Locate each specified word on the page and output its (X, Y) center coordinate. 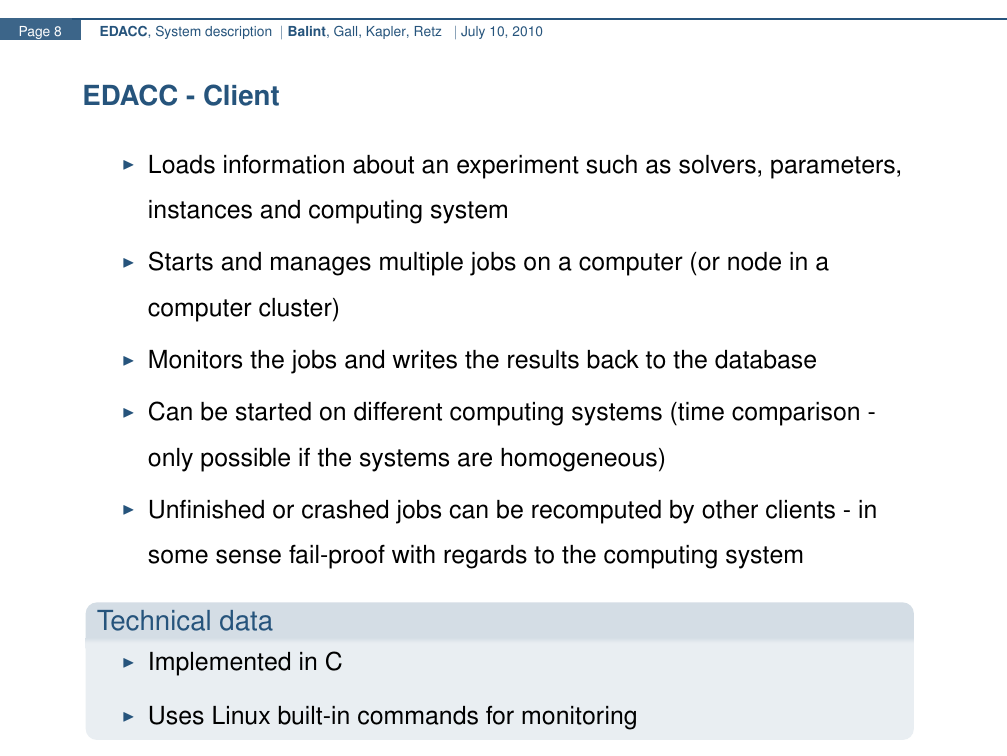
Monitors (195, 359)
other (730, 509)
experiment (518, 167)
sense (248, 556)
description (238, 32)
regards (485, 557)
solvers (717, 164)
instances (200, 209)
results (543, 359)
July (473, 32)
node (754, 261)
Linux (241, 715)
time (700, 411)
